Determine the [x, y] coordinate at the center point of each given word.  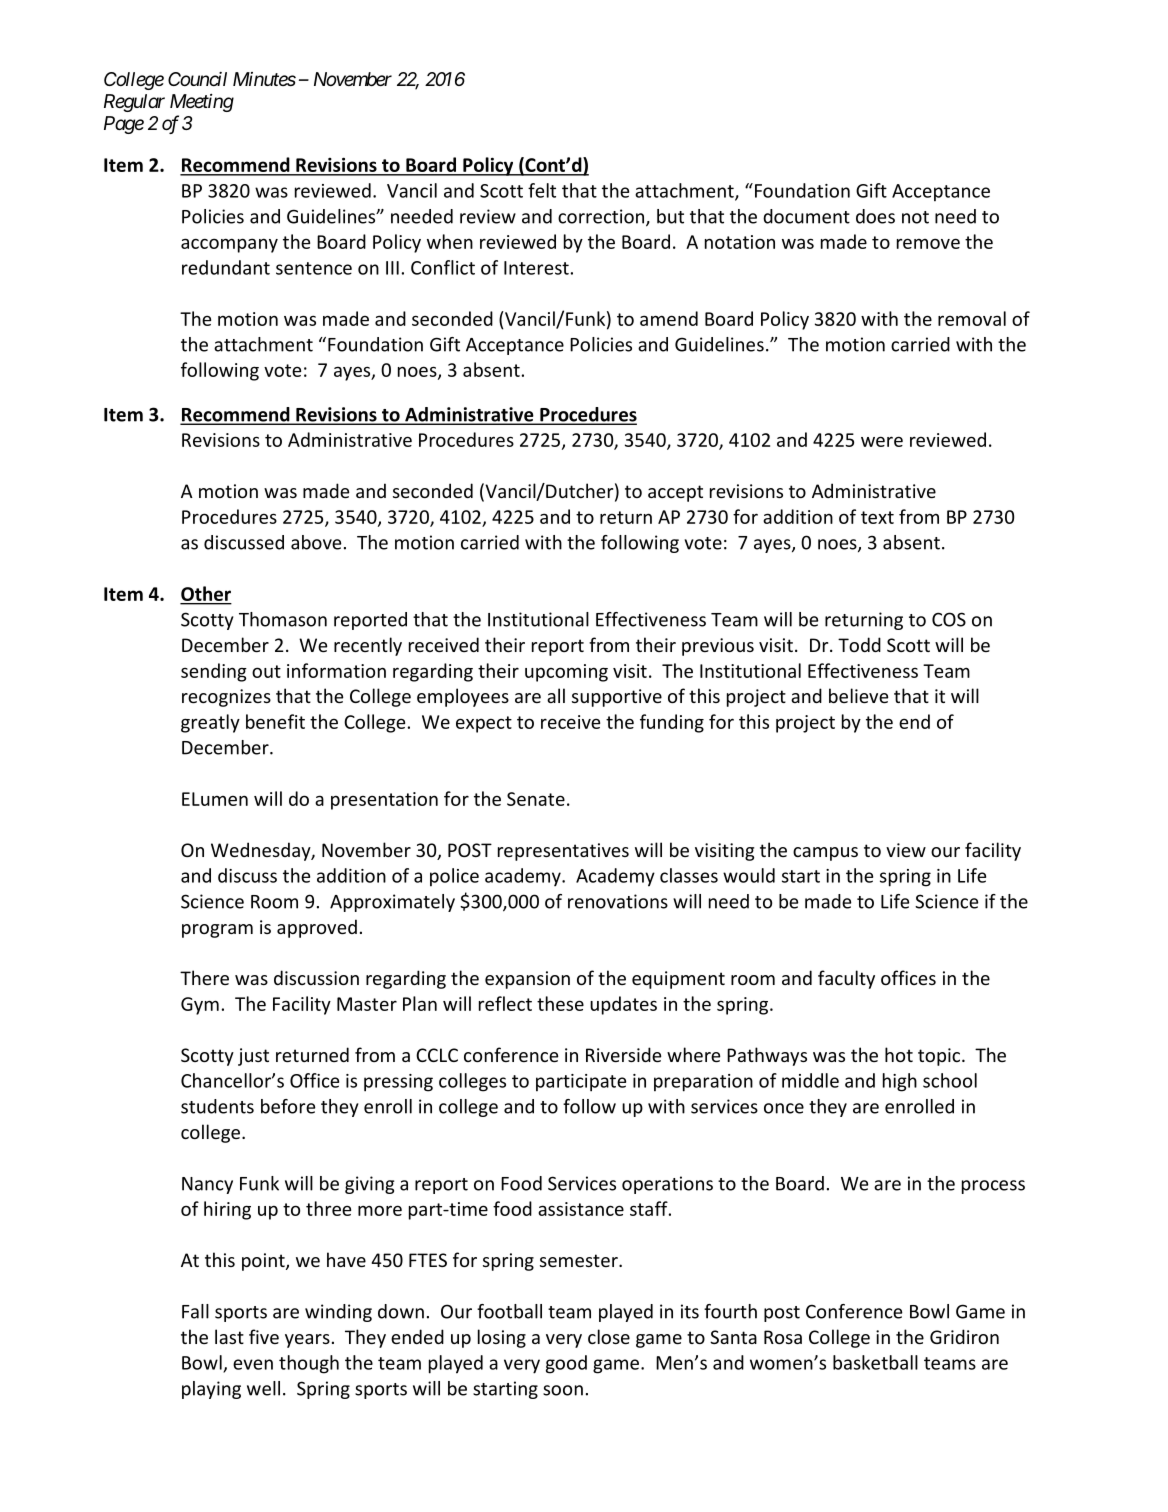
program [217, 931]
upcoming [566, 673]
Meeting [202, 103]
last [229, 1336]
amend [669, 318]
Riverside [623, 1054]
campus [825, 854]
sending [214, 672]
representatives [563, 852]
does [875, 216]
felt [542, 190]
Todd [859, 644]
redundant [226, 267]
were [882, 441]
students [217, 1106]
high [900, 1082]
